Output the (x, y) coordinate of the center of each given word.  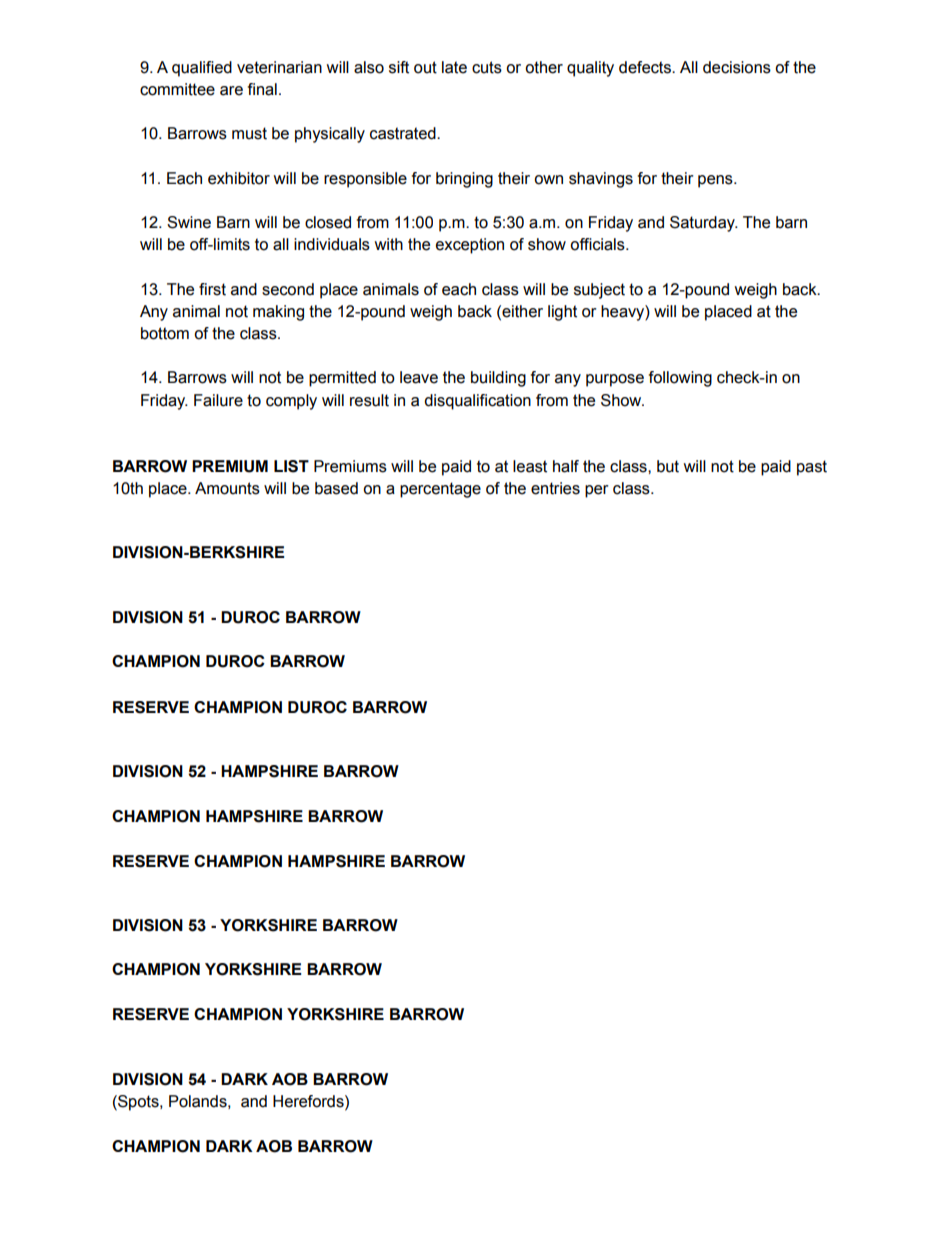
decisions (737, 67)
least (530, 466)
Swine (189, 222)
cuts (487, 67)
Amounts (227, 488)
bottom (165, 333)
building (498, 379)
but (668, 466)
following (680, 379)
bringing (464, 180)
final (262, 89)
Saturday (703, 224)
